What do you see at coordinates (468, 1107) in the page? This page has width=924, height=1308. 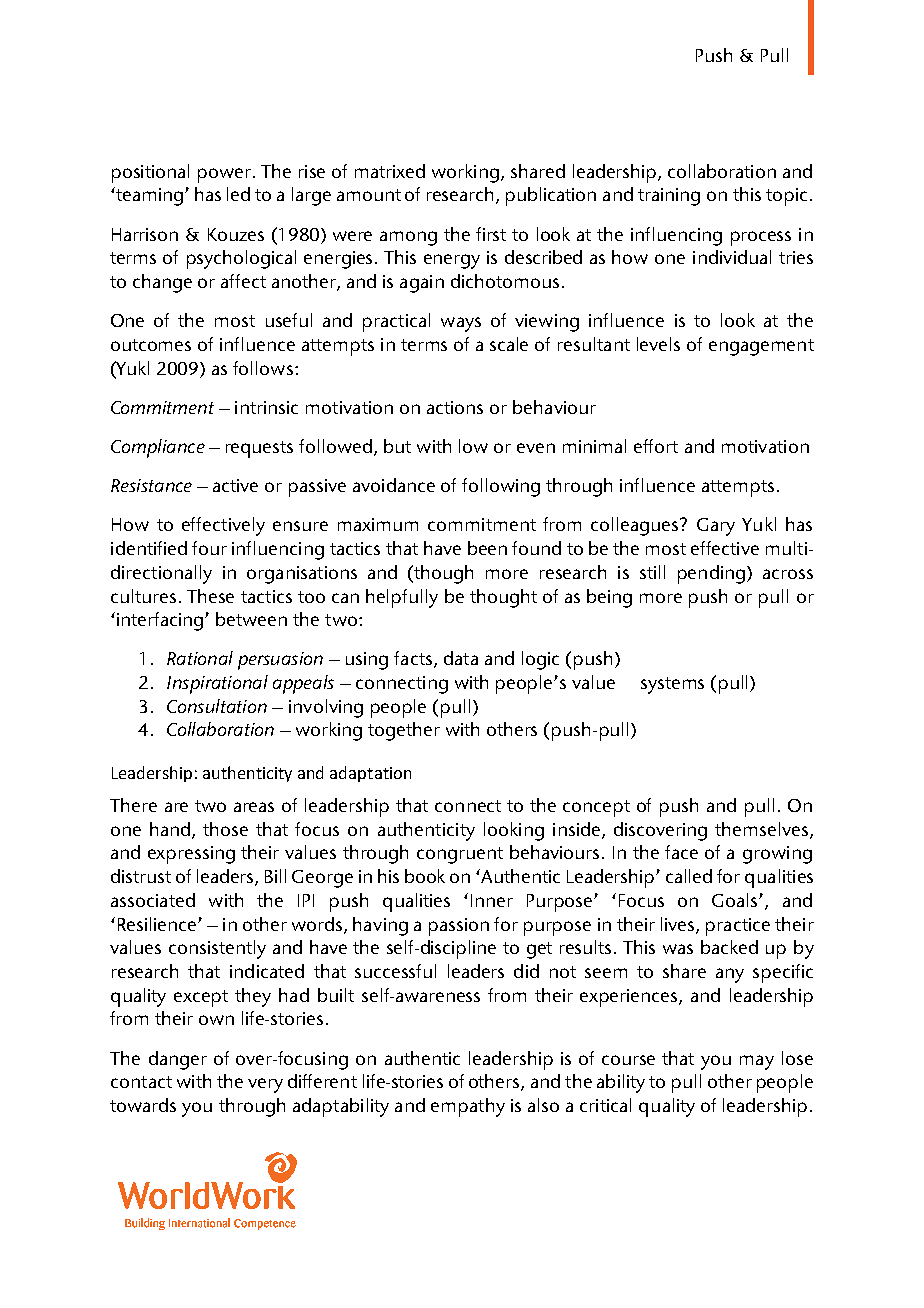 I see `empathy` at bounding box center [468, 1107].
